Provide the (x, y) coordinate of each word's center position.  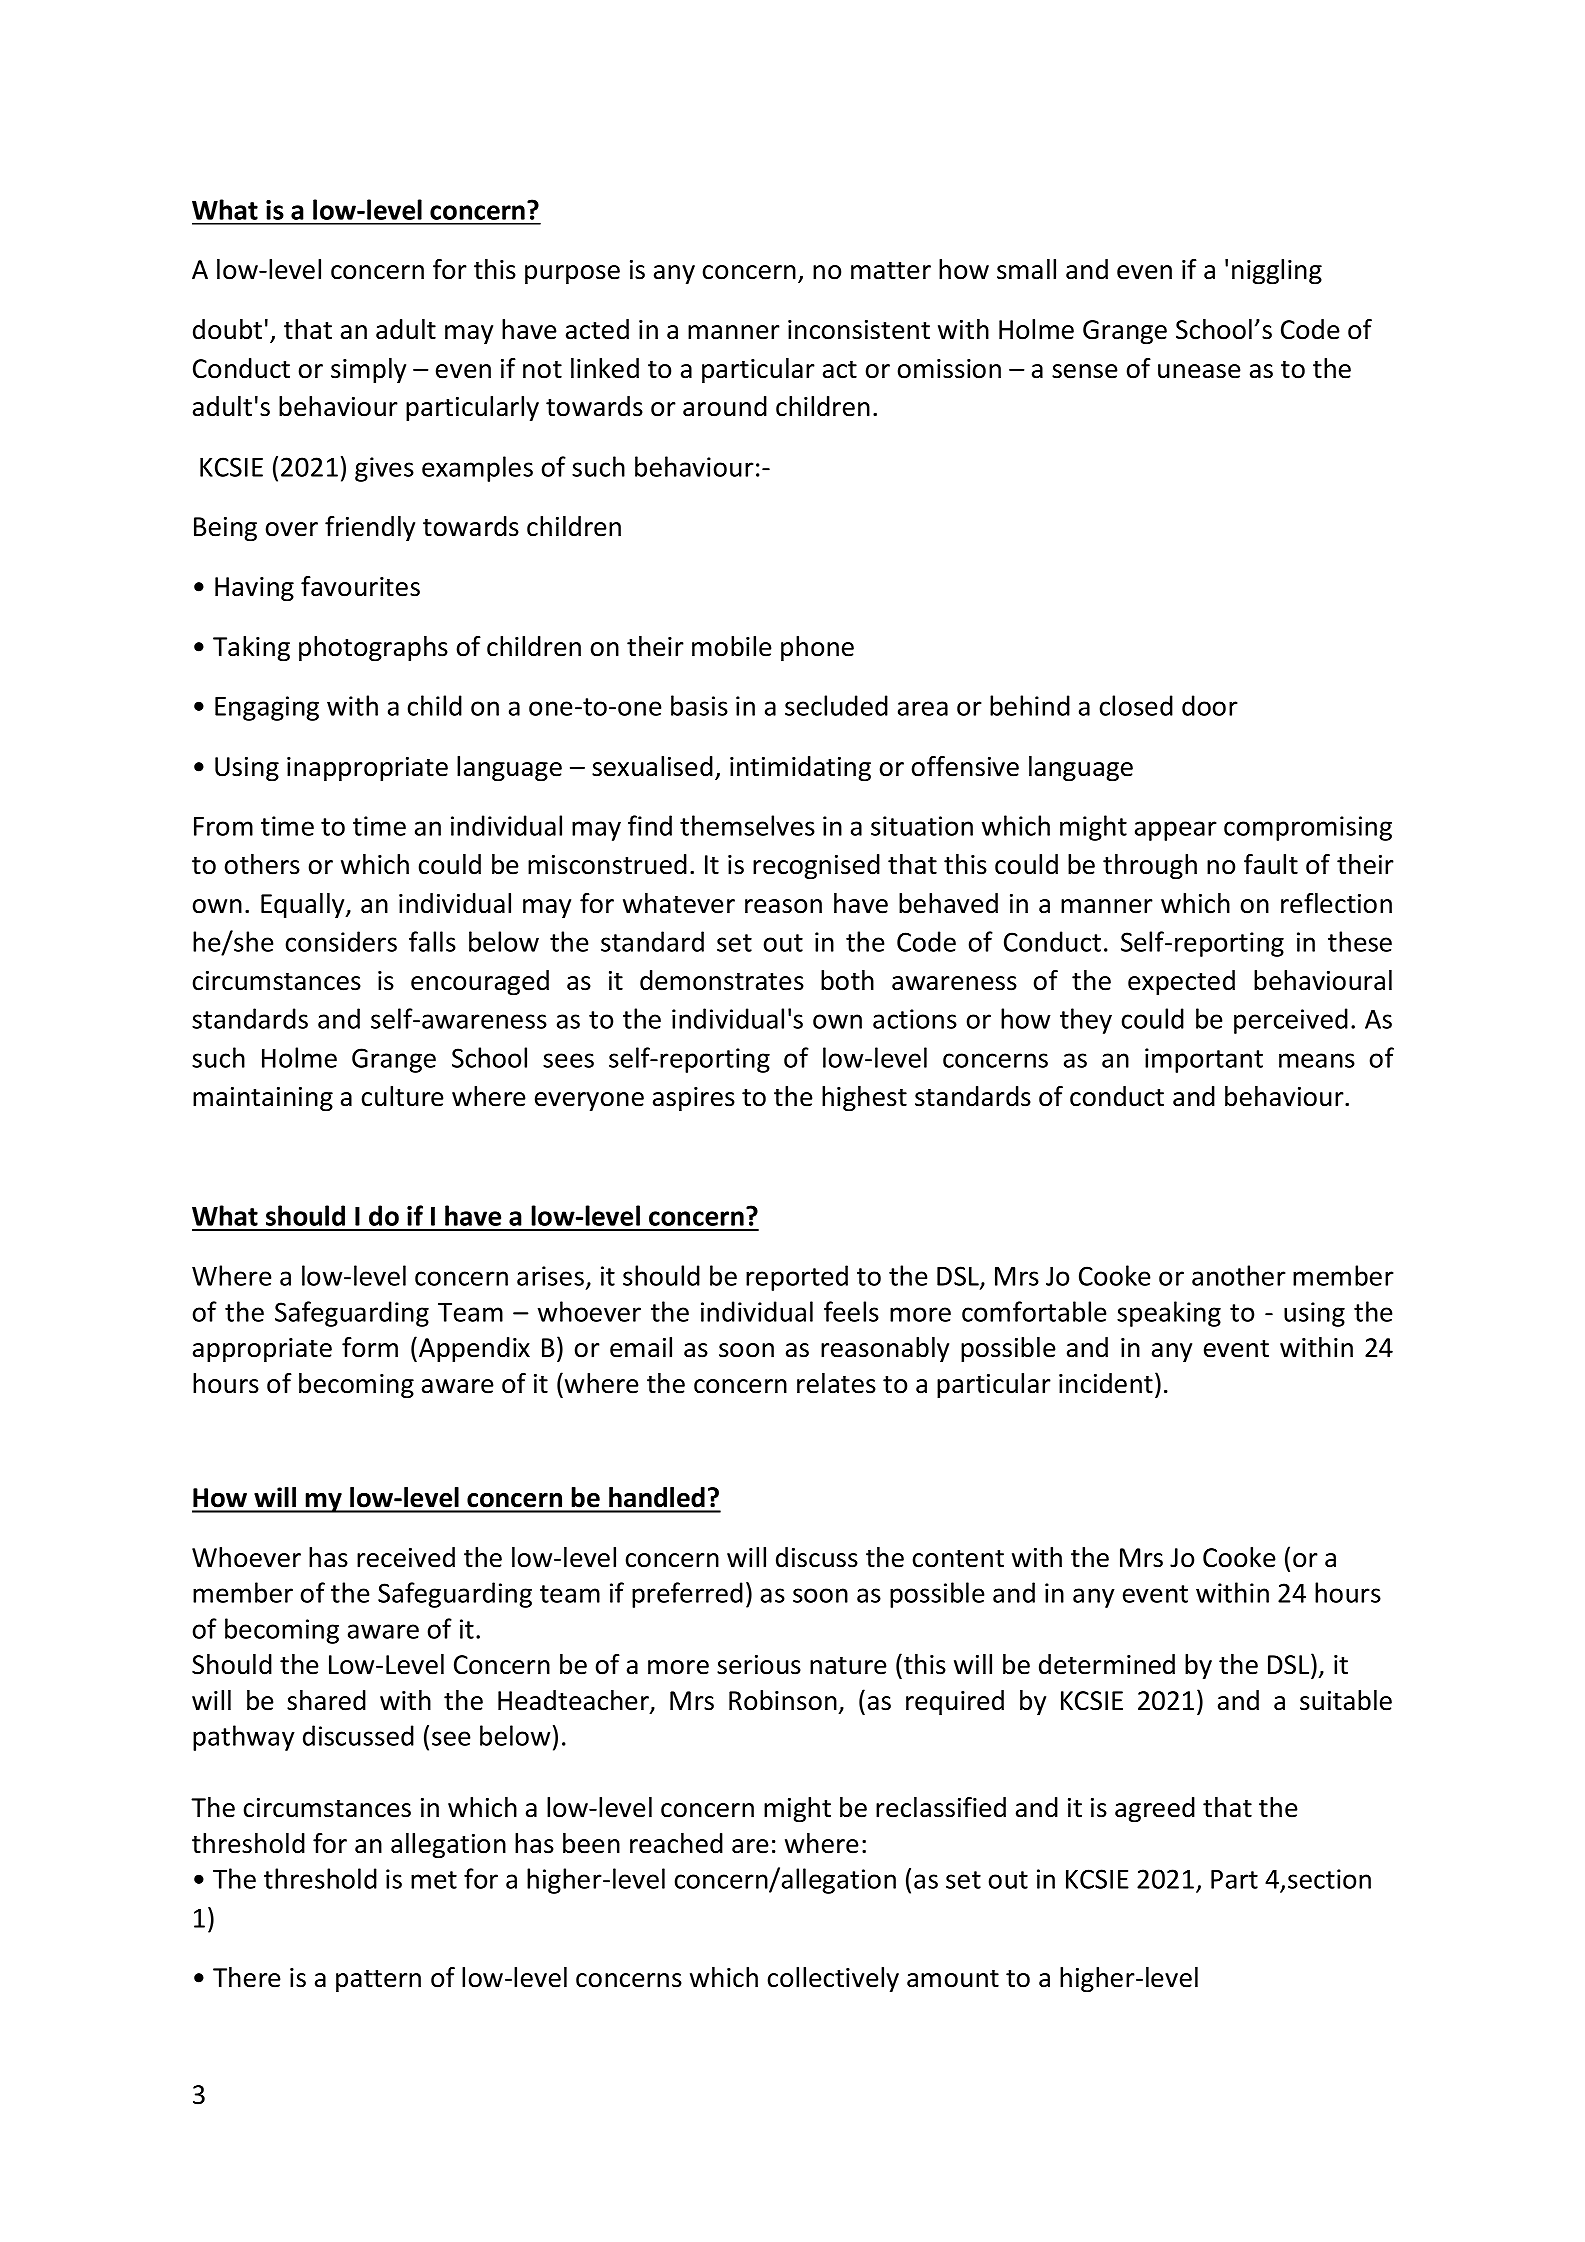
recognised (816, 867)
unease (1199, 371)
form (370, 1347)
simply (368, 371)
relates (836, 1383)
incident (1106, 1383)
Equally (304, 906)
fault (1271, 864)
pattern (378, 1981)
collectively (833, 1980)
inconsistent (859, 330)
